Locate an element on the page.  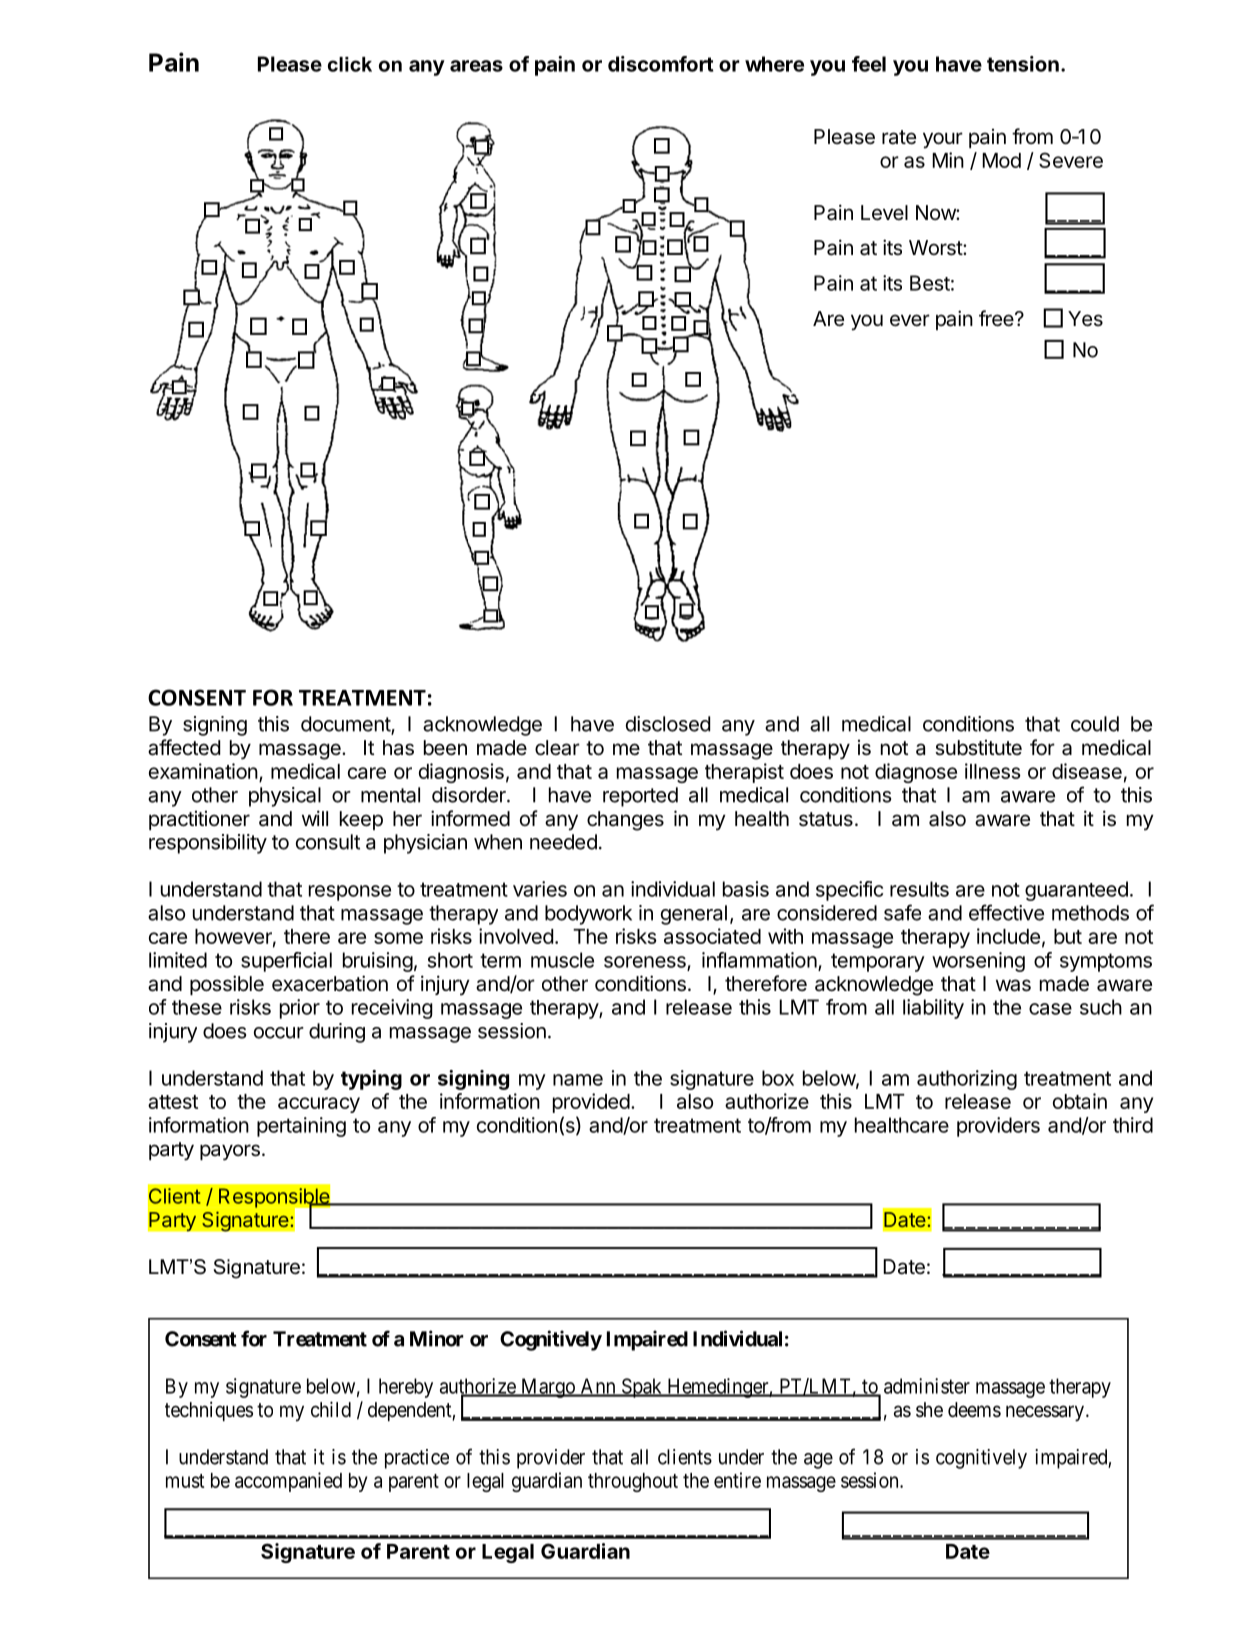
Best is located at coordinates (930, 283).
